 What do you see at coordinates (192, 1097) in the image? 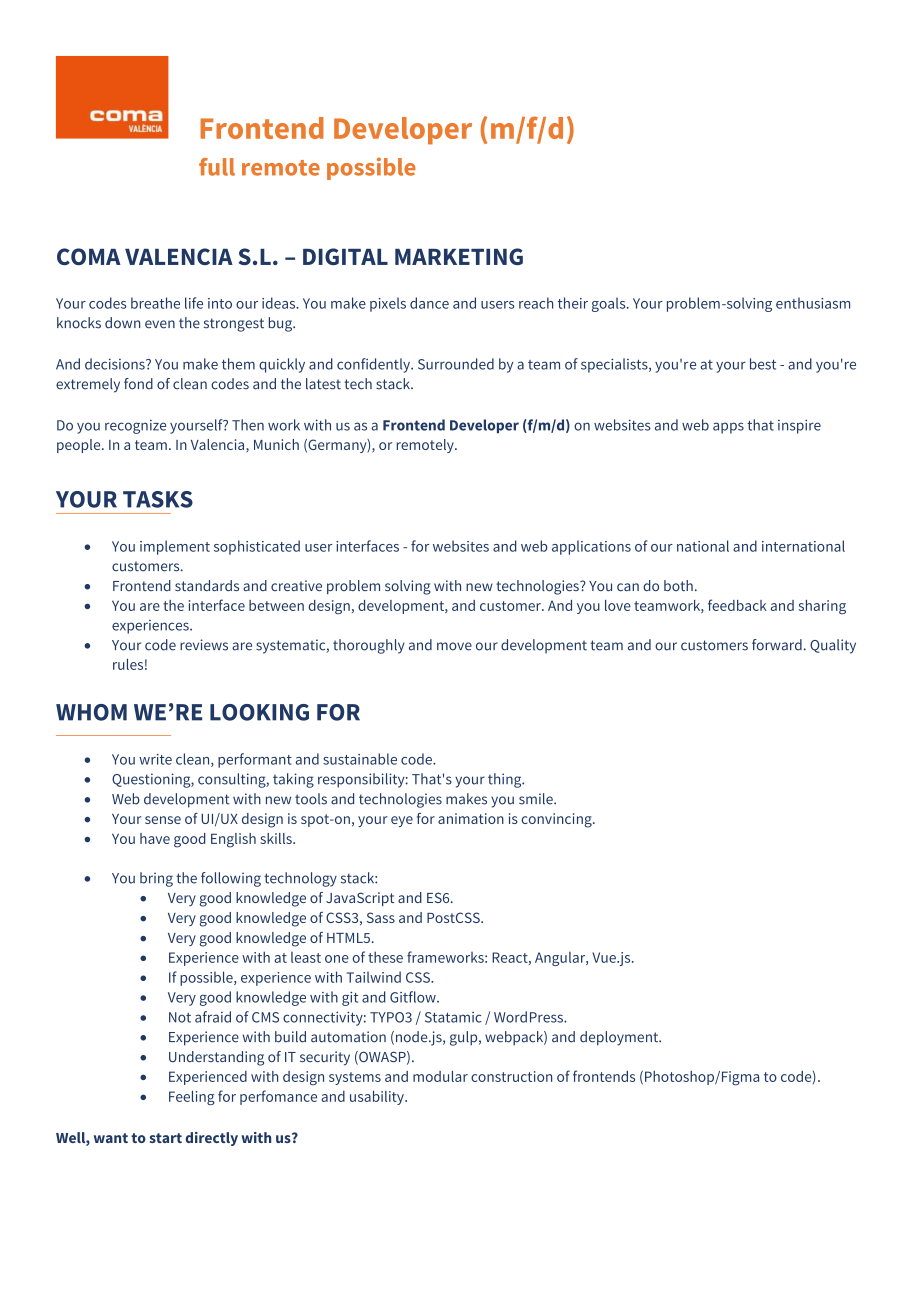
I see `Feeling` at bounding box center [192, 1097].
